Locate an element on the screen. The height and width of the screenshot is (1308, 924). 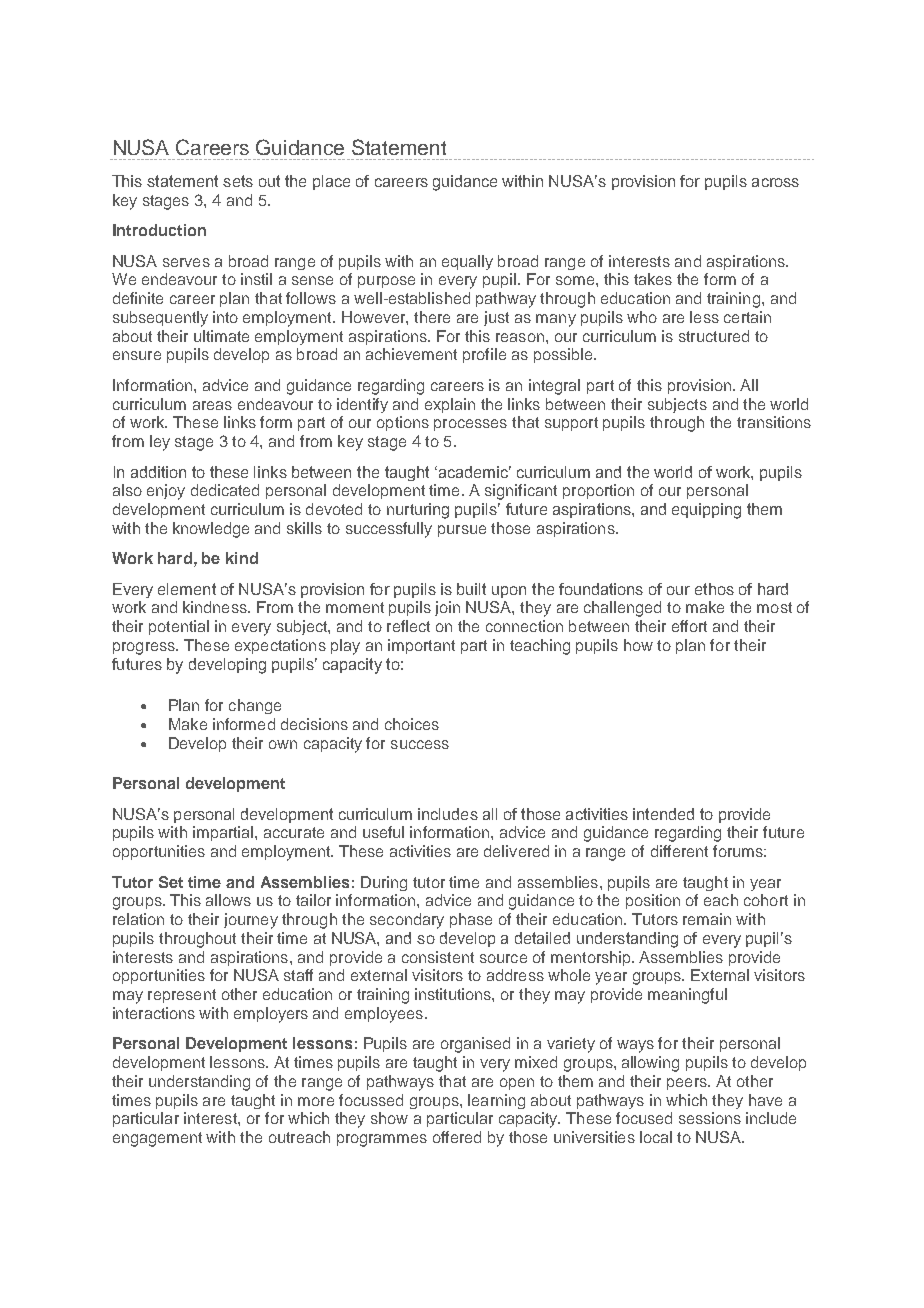
engagement is located at coordinates (157, 1139).
